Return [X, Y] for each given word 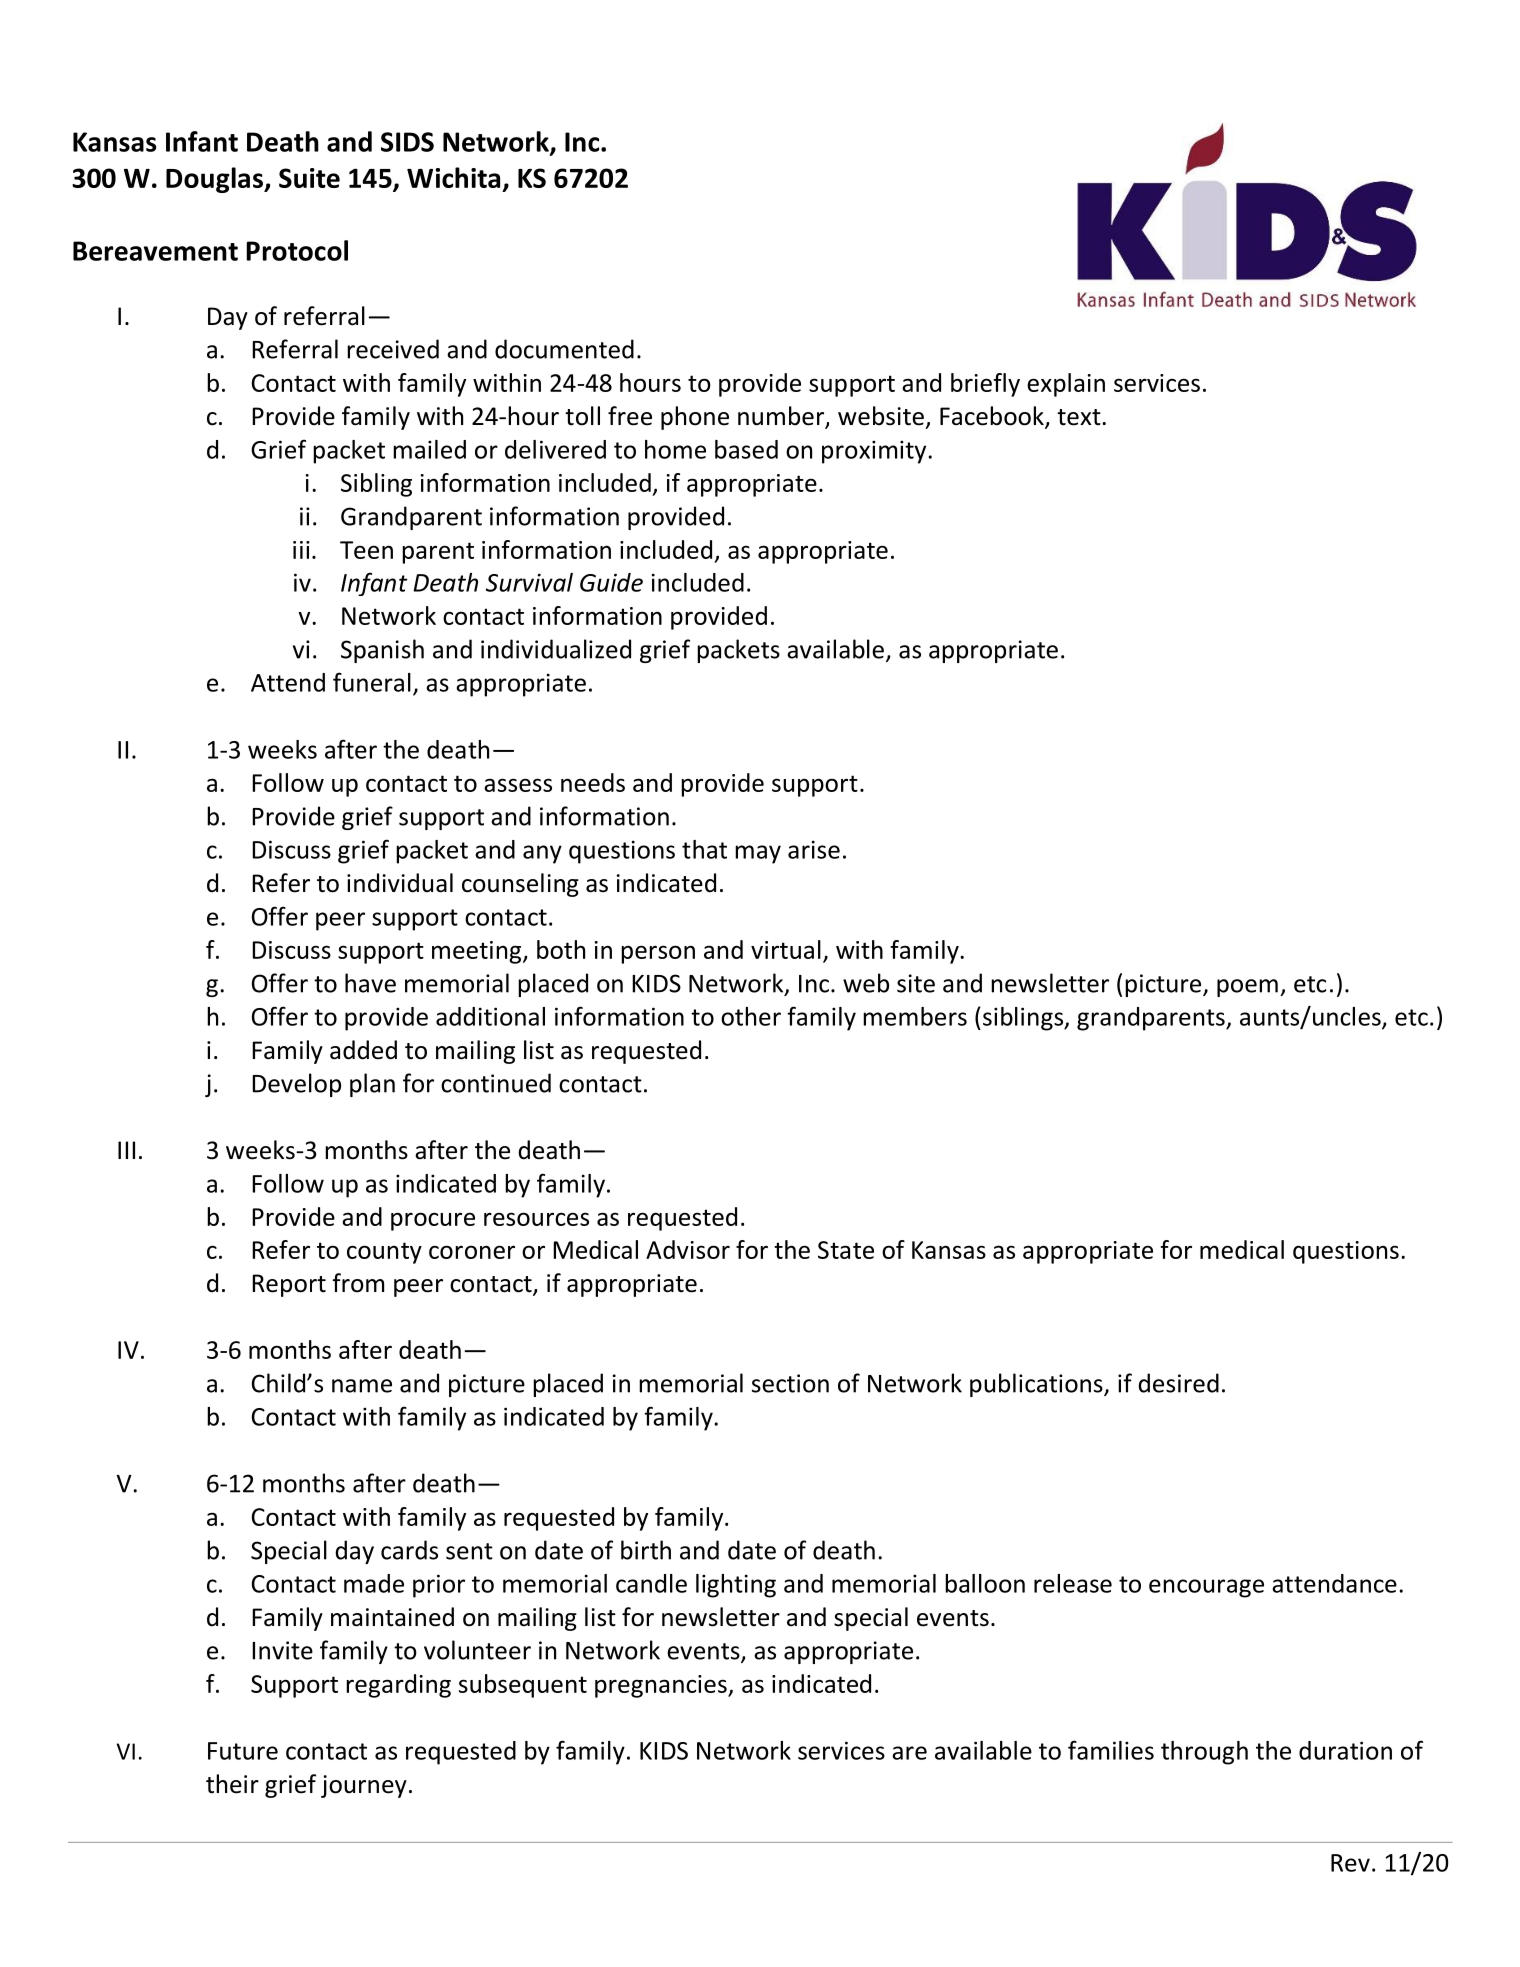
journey [364, 1786]
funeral [372, 682]
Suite [309, 178]
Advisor [688, 1249]
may [758, 854]
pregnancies [662, 1686]
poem [1247, 988]
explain [1066, 385]
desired [1178, 1383]
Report [289, 1285]
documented [564, 349]
